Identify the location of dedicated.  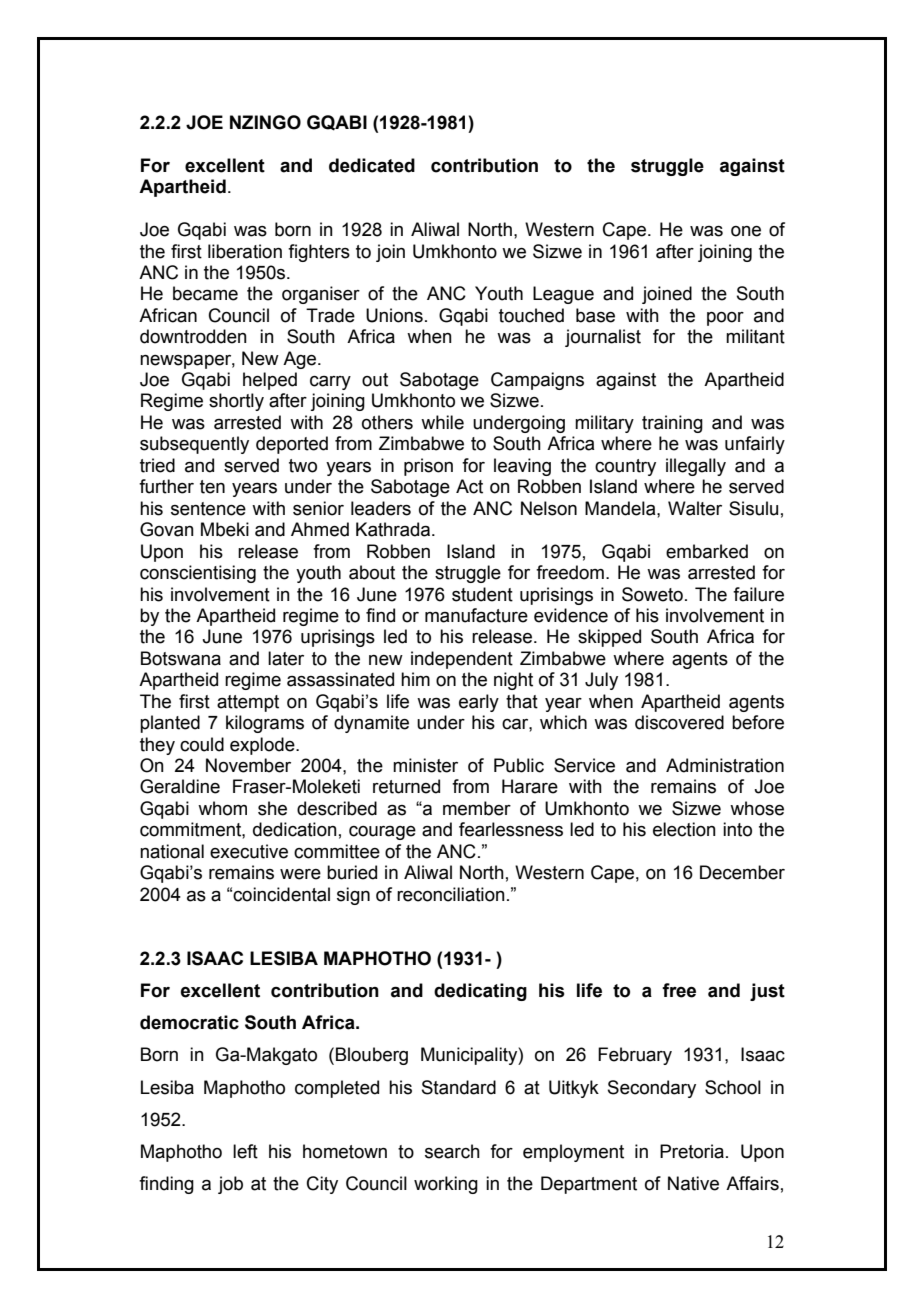
(372, 165).
